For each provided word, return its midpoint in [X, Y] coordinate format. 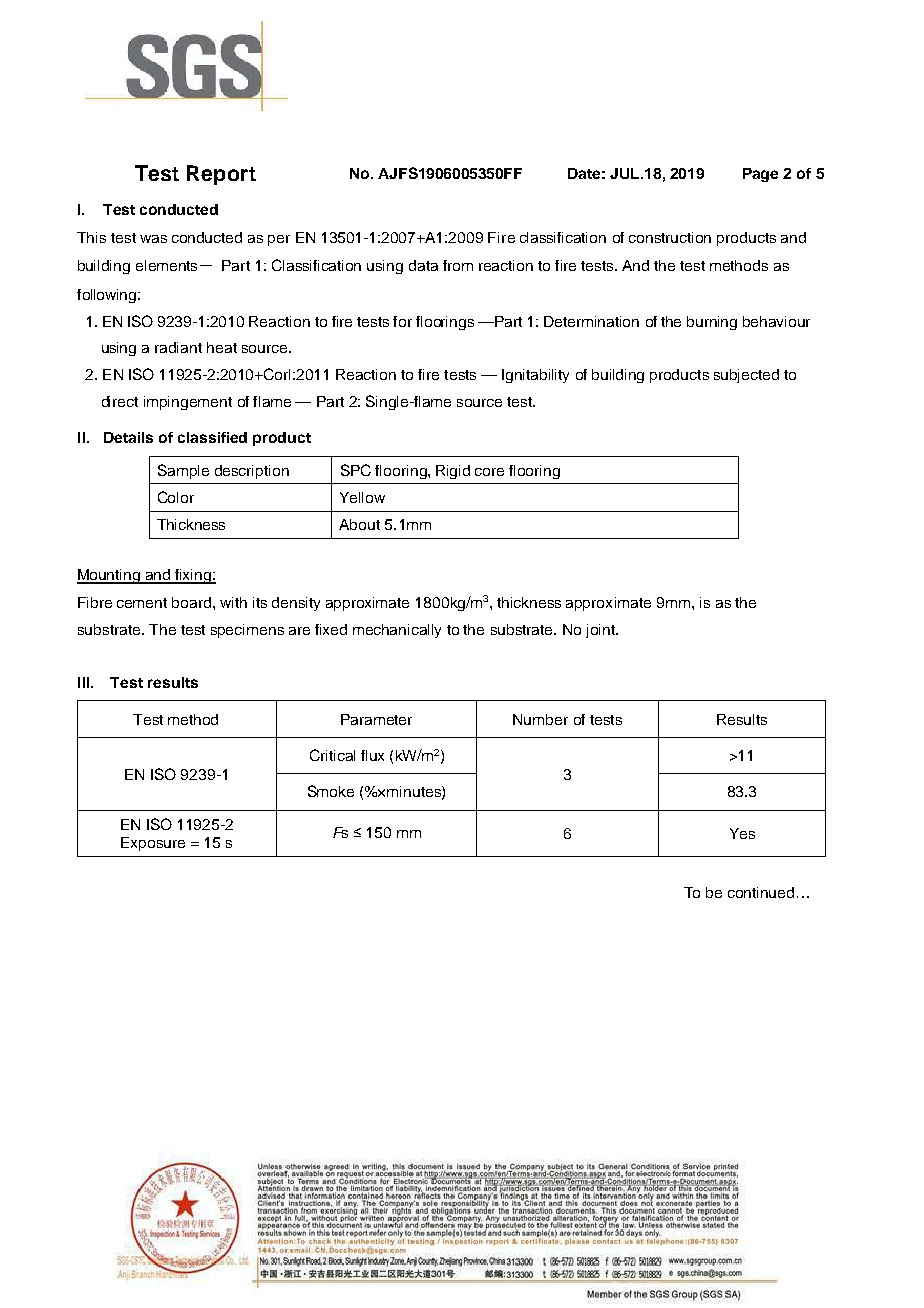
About [359, 524]
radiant [178, 347]
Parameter [376, 719]
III [85, 682]
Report [221, 175]
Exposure [153, 844]
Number [540, 719]
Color [176, 497]
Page [760, 175]
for [402, 321]
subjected [746, 376]
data [423, 265]
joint [601, 631]
